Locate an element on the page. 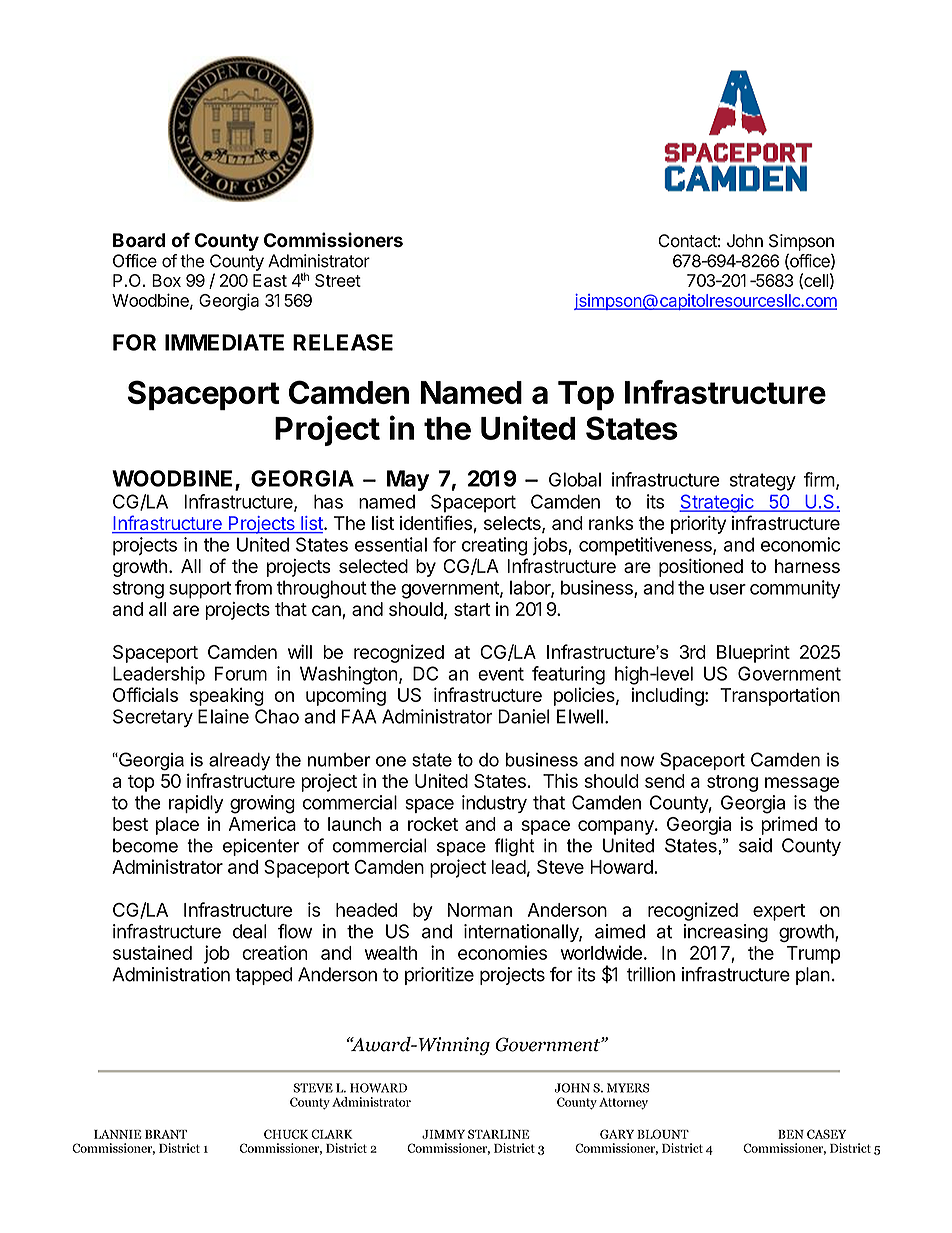 The height and width of the page is (1233, 952). speaking is located at coordinates (227, 696).
